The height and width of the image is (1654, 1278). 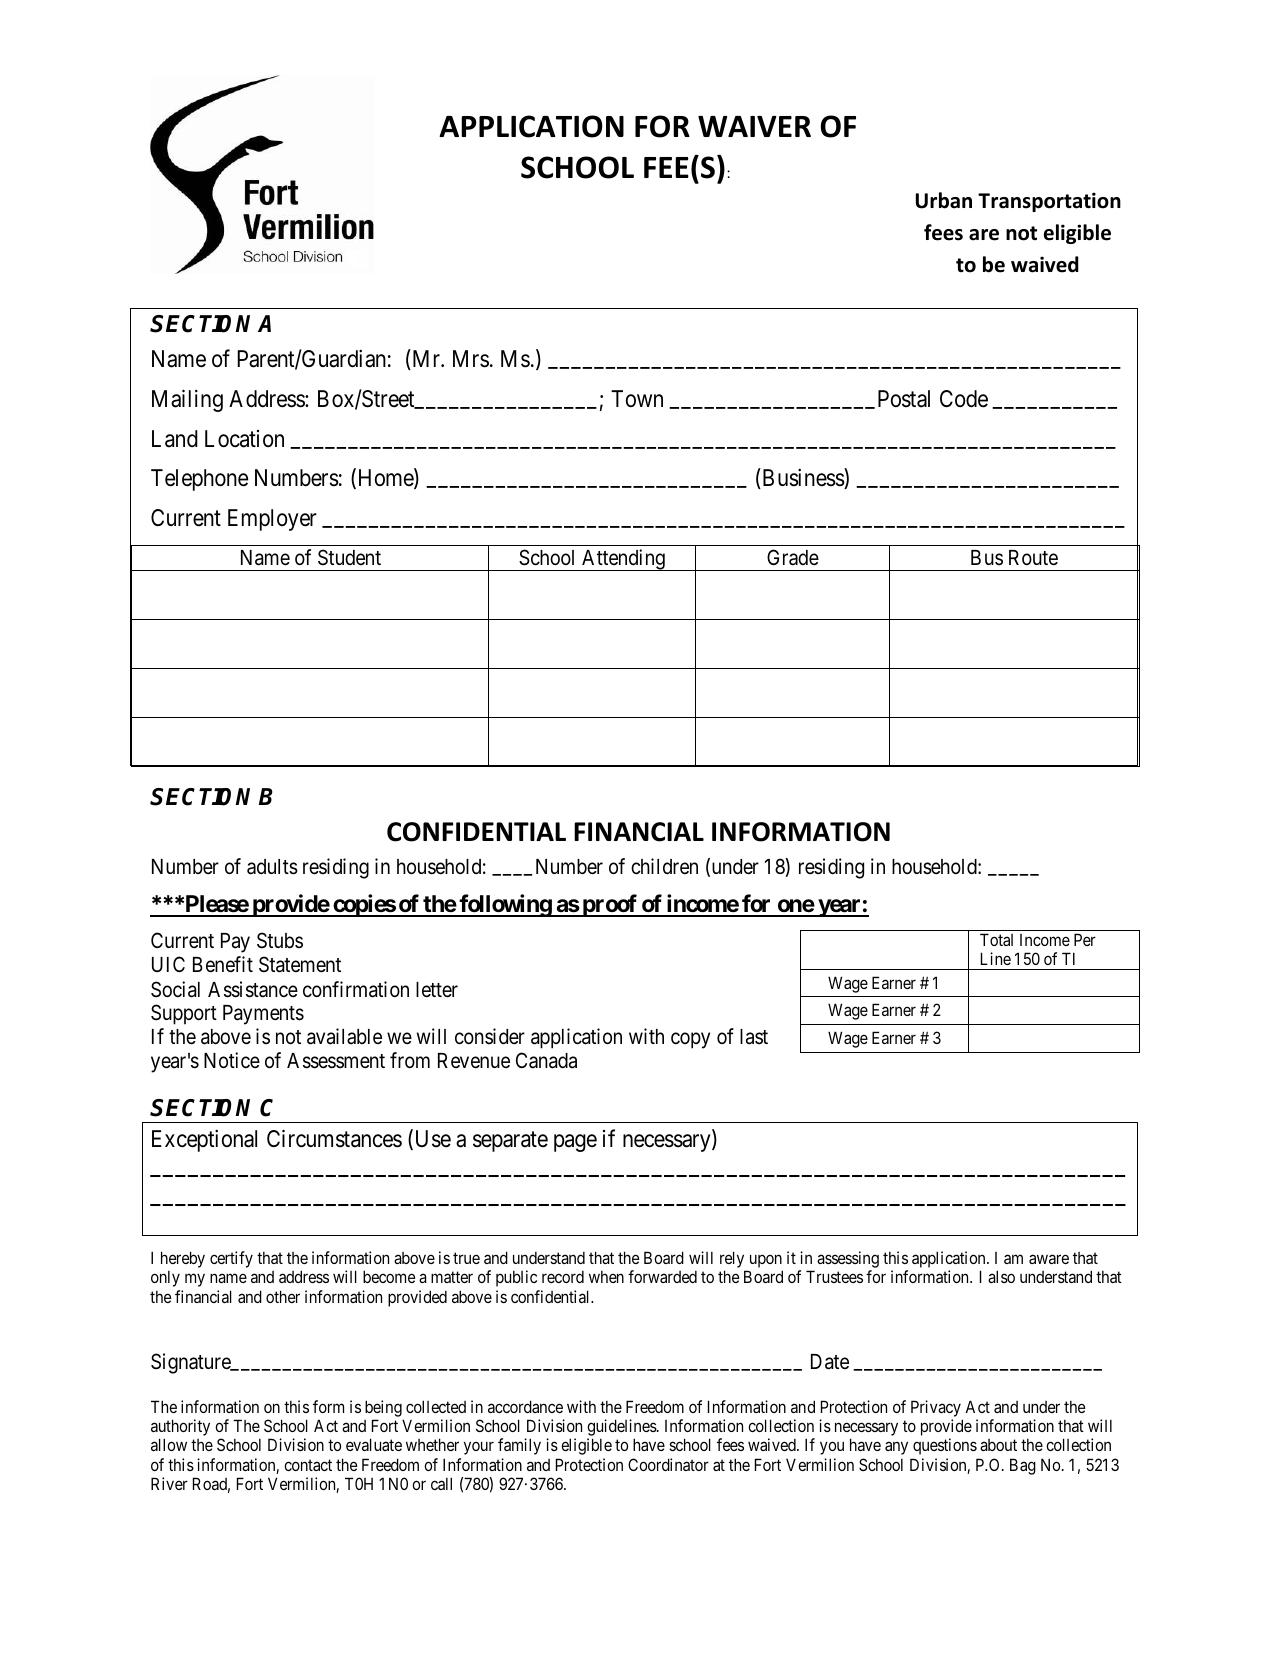 What do you see at coordinates (944, 200) in the image?
I see `Urban` at bounding box center [944, 200].
